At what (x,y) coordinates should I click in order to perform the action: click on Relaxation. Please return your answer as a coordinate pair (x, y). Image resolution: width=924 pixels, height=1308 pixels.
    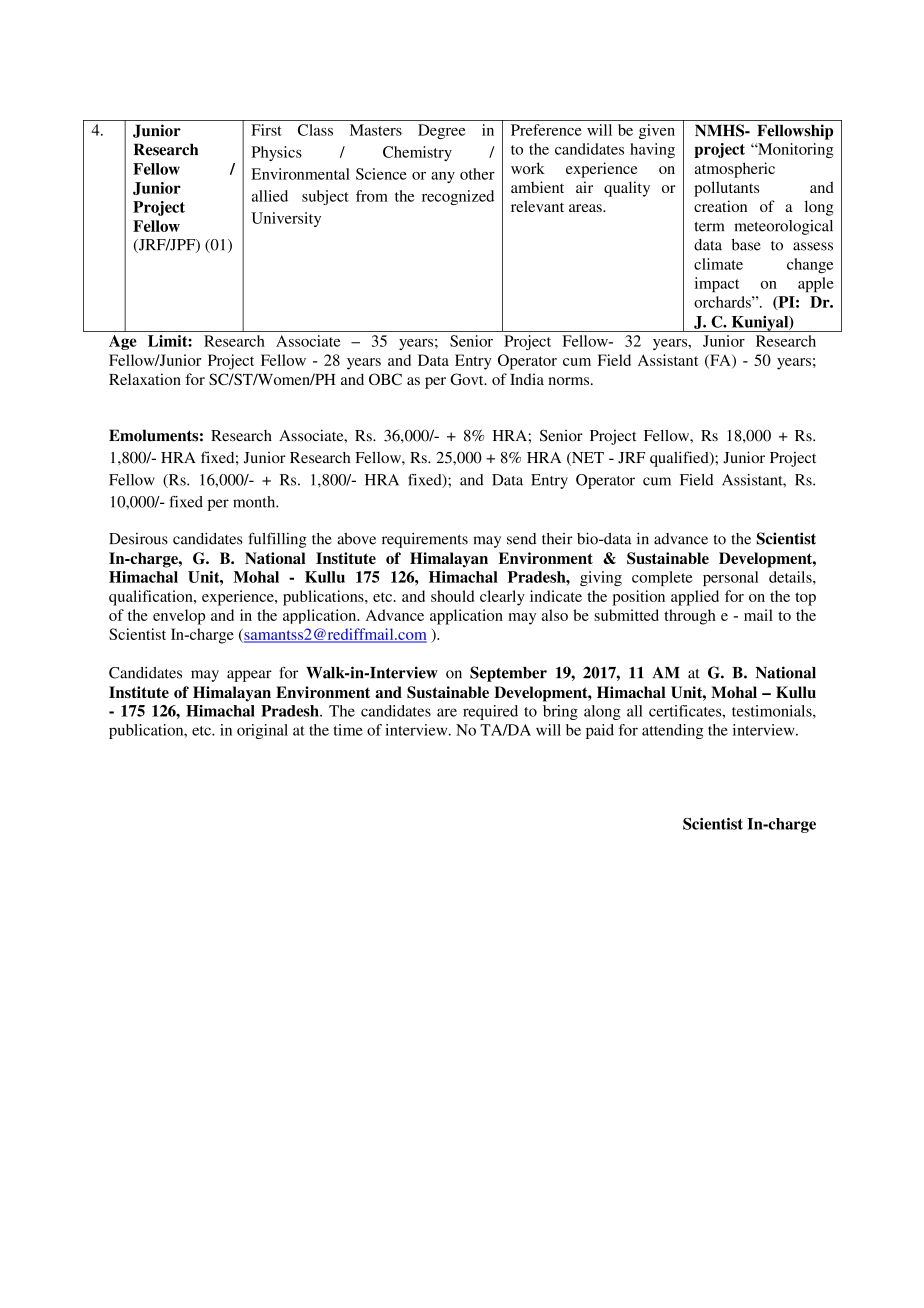
    Looking at the image, I should click on (145, 379).
